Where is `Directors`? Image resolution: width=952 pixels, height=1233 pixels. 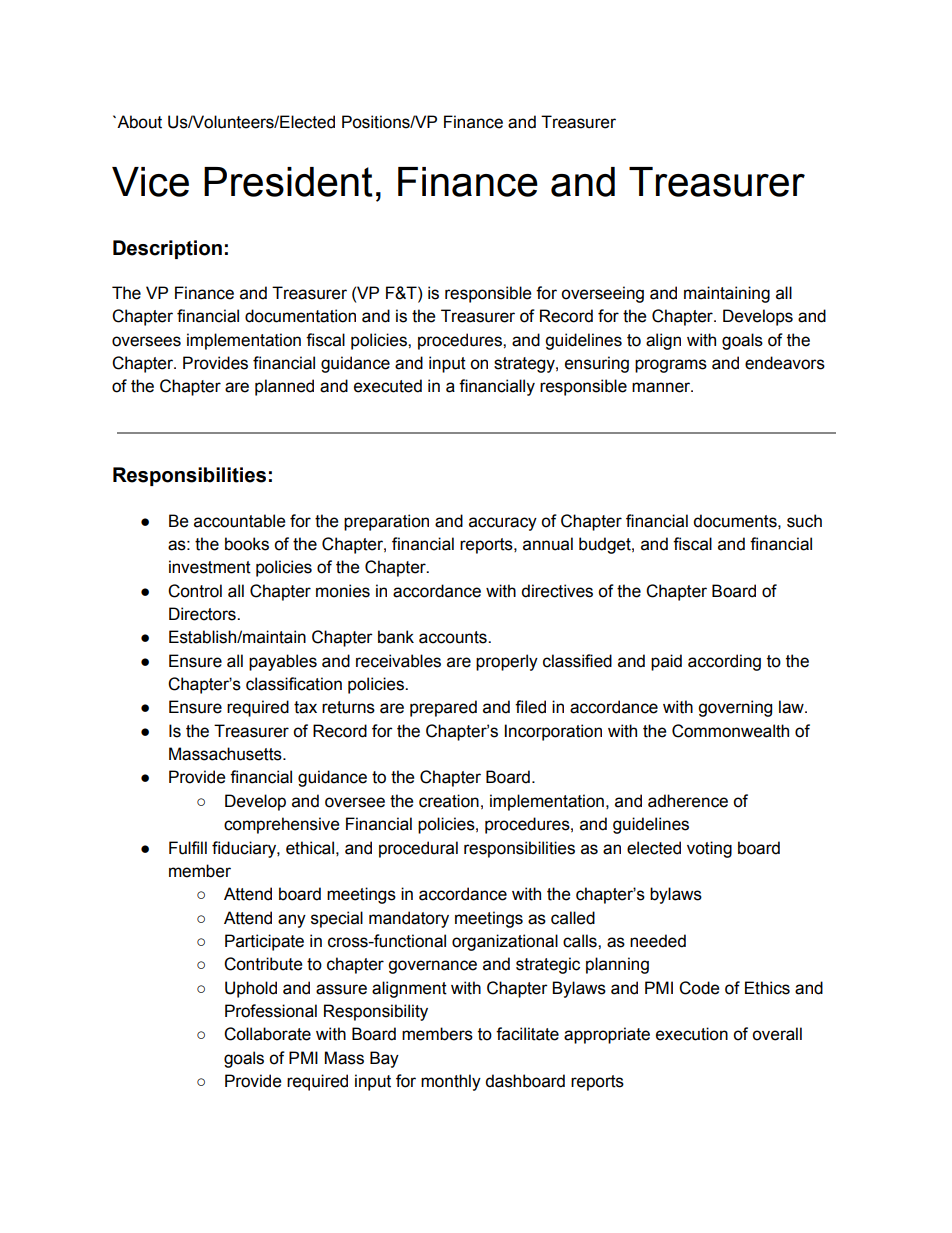 Directors is located at coordinates (203, 614).
